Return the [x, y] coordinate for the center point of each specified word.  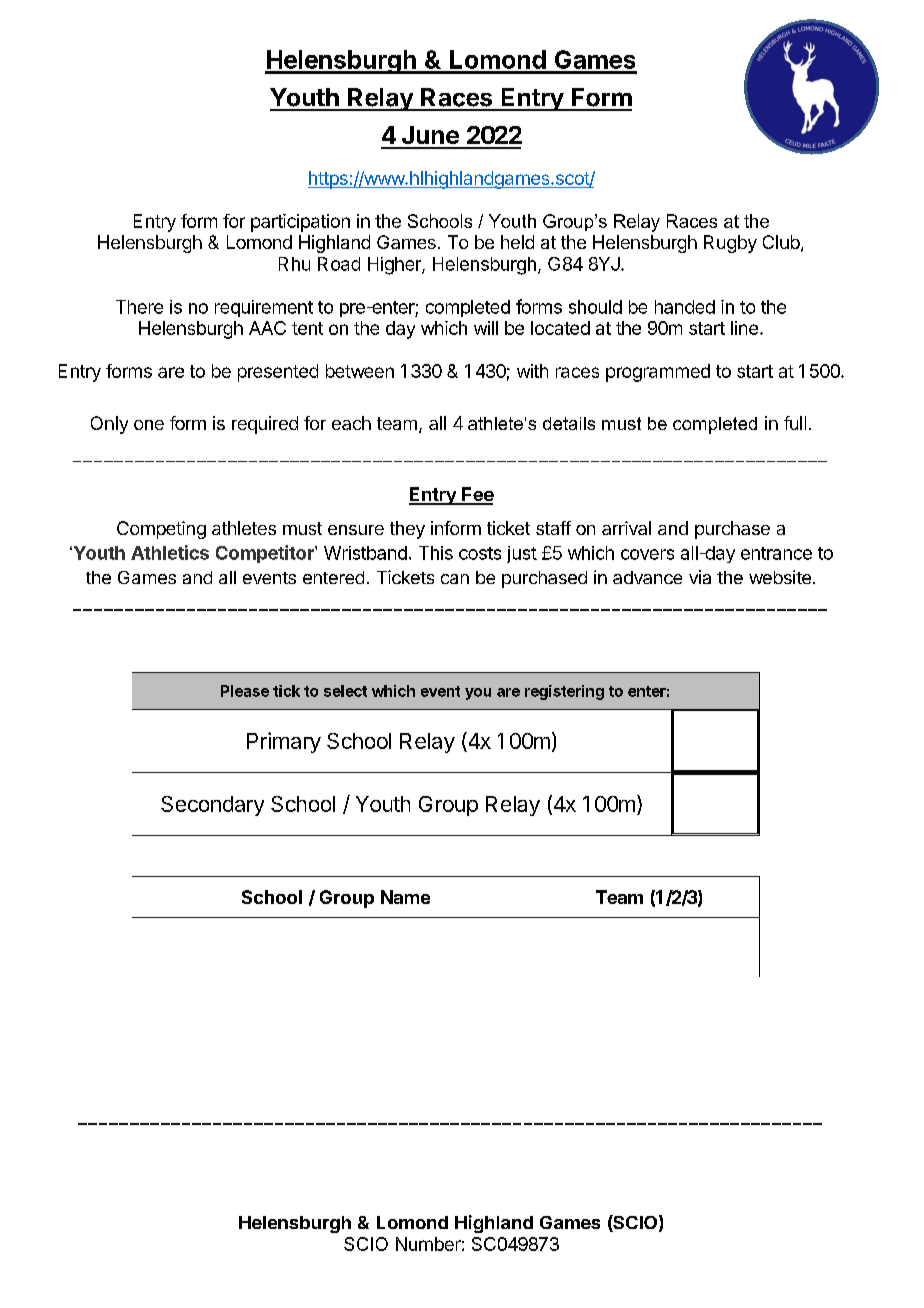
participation [300, 223]
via [700, 577]
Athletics [170, 552]
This [436, 553]
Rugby [730, 244]
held [517, 242]
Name [405, 897]
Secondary [212, 806]
